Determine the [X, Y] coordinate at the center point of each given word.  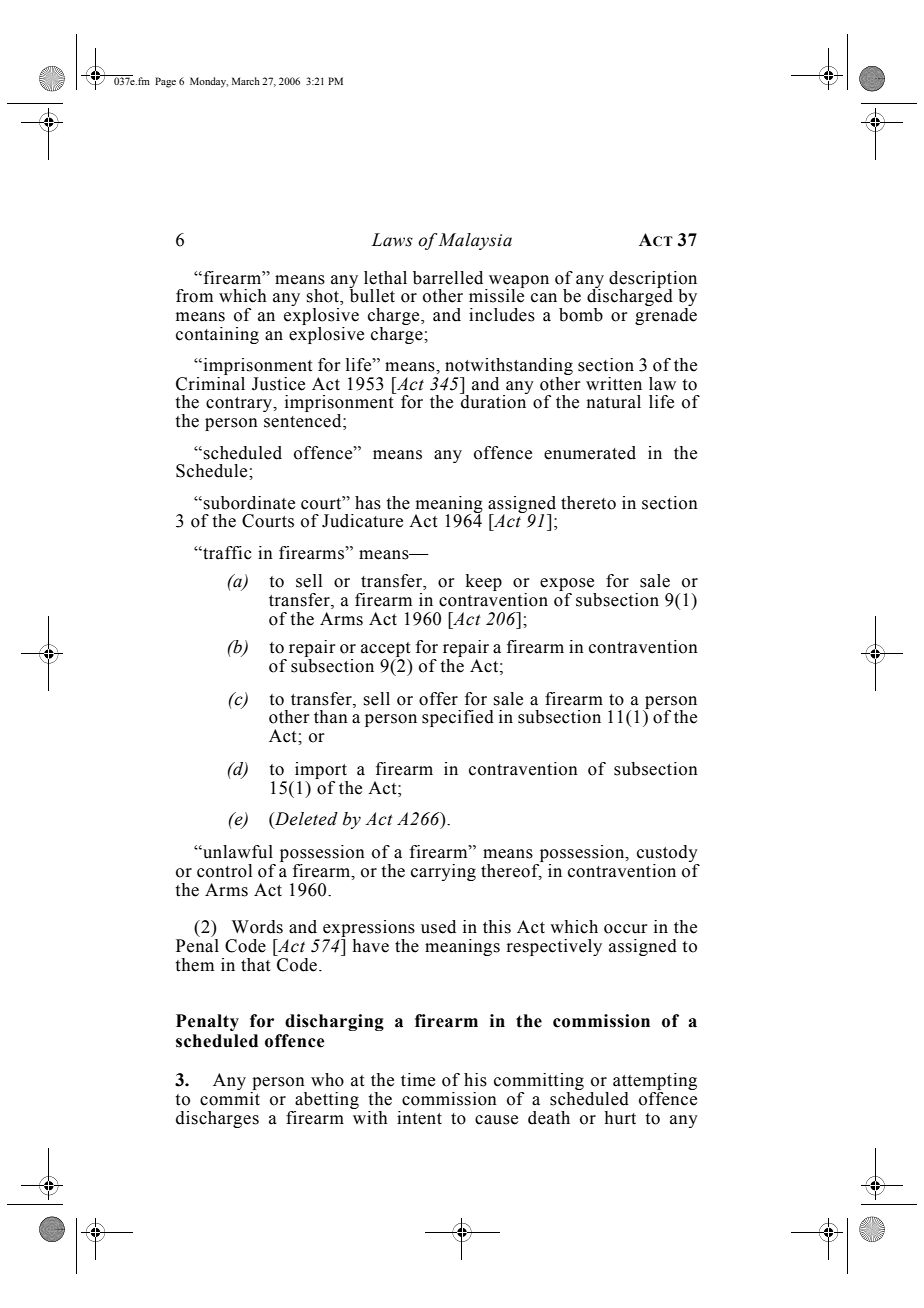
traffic [226, 553]
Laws [392, 240]
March [246, 81]
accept [385, 649]
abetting [326, 1102]
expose [568, 586]
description [653, 280]
